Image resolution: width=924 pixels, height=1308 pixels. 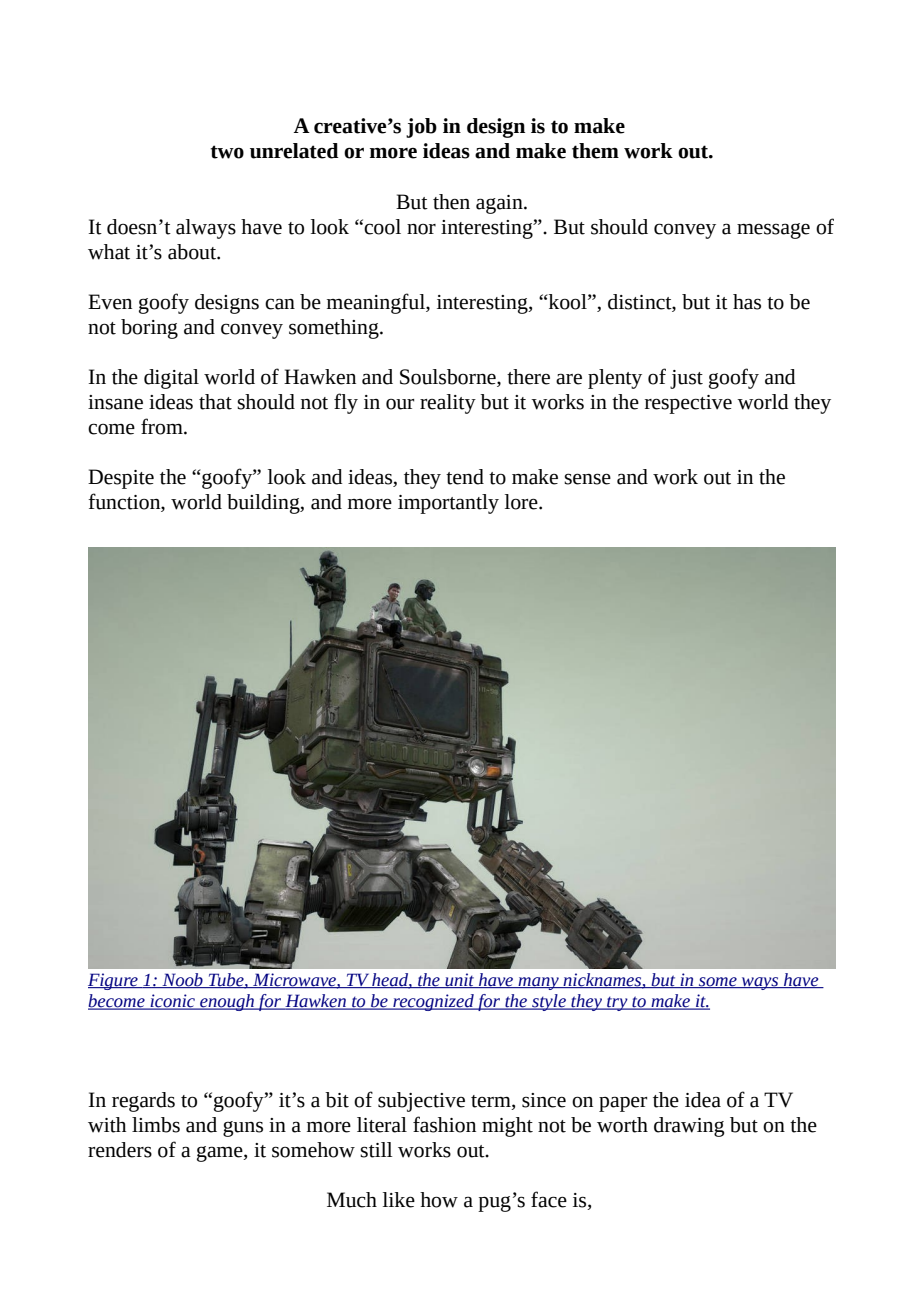 I want to click on job, so click(x=421, y=128).
